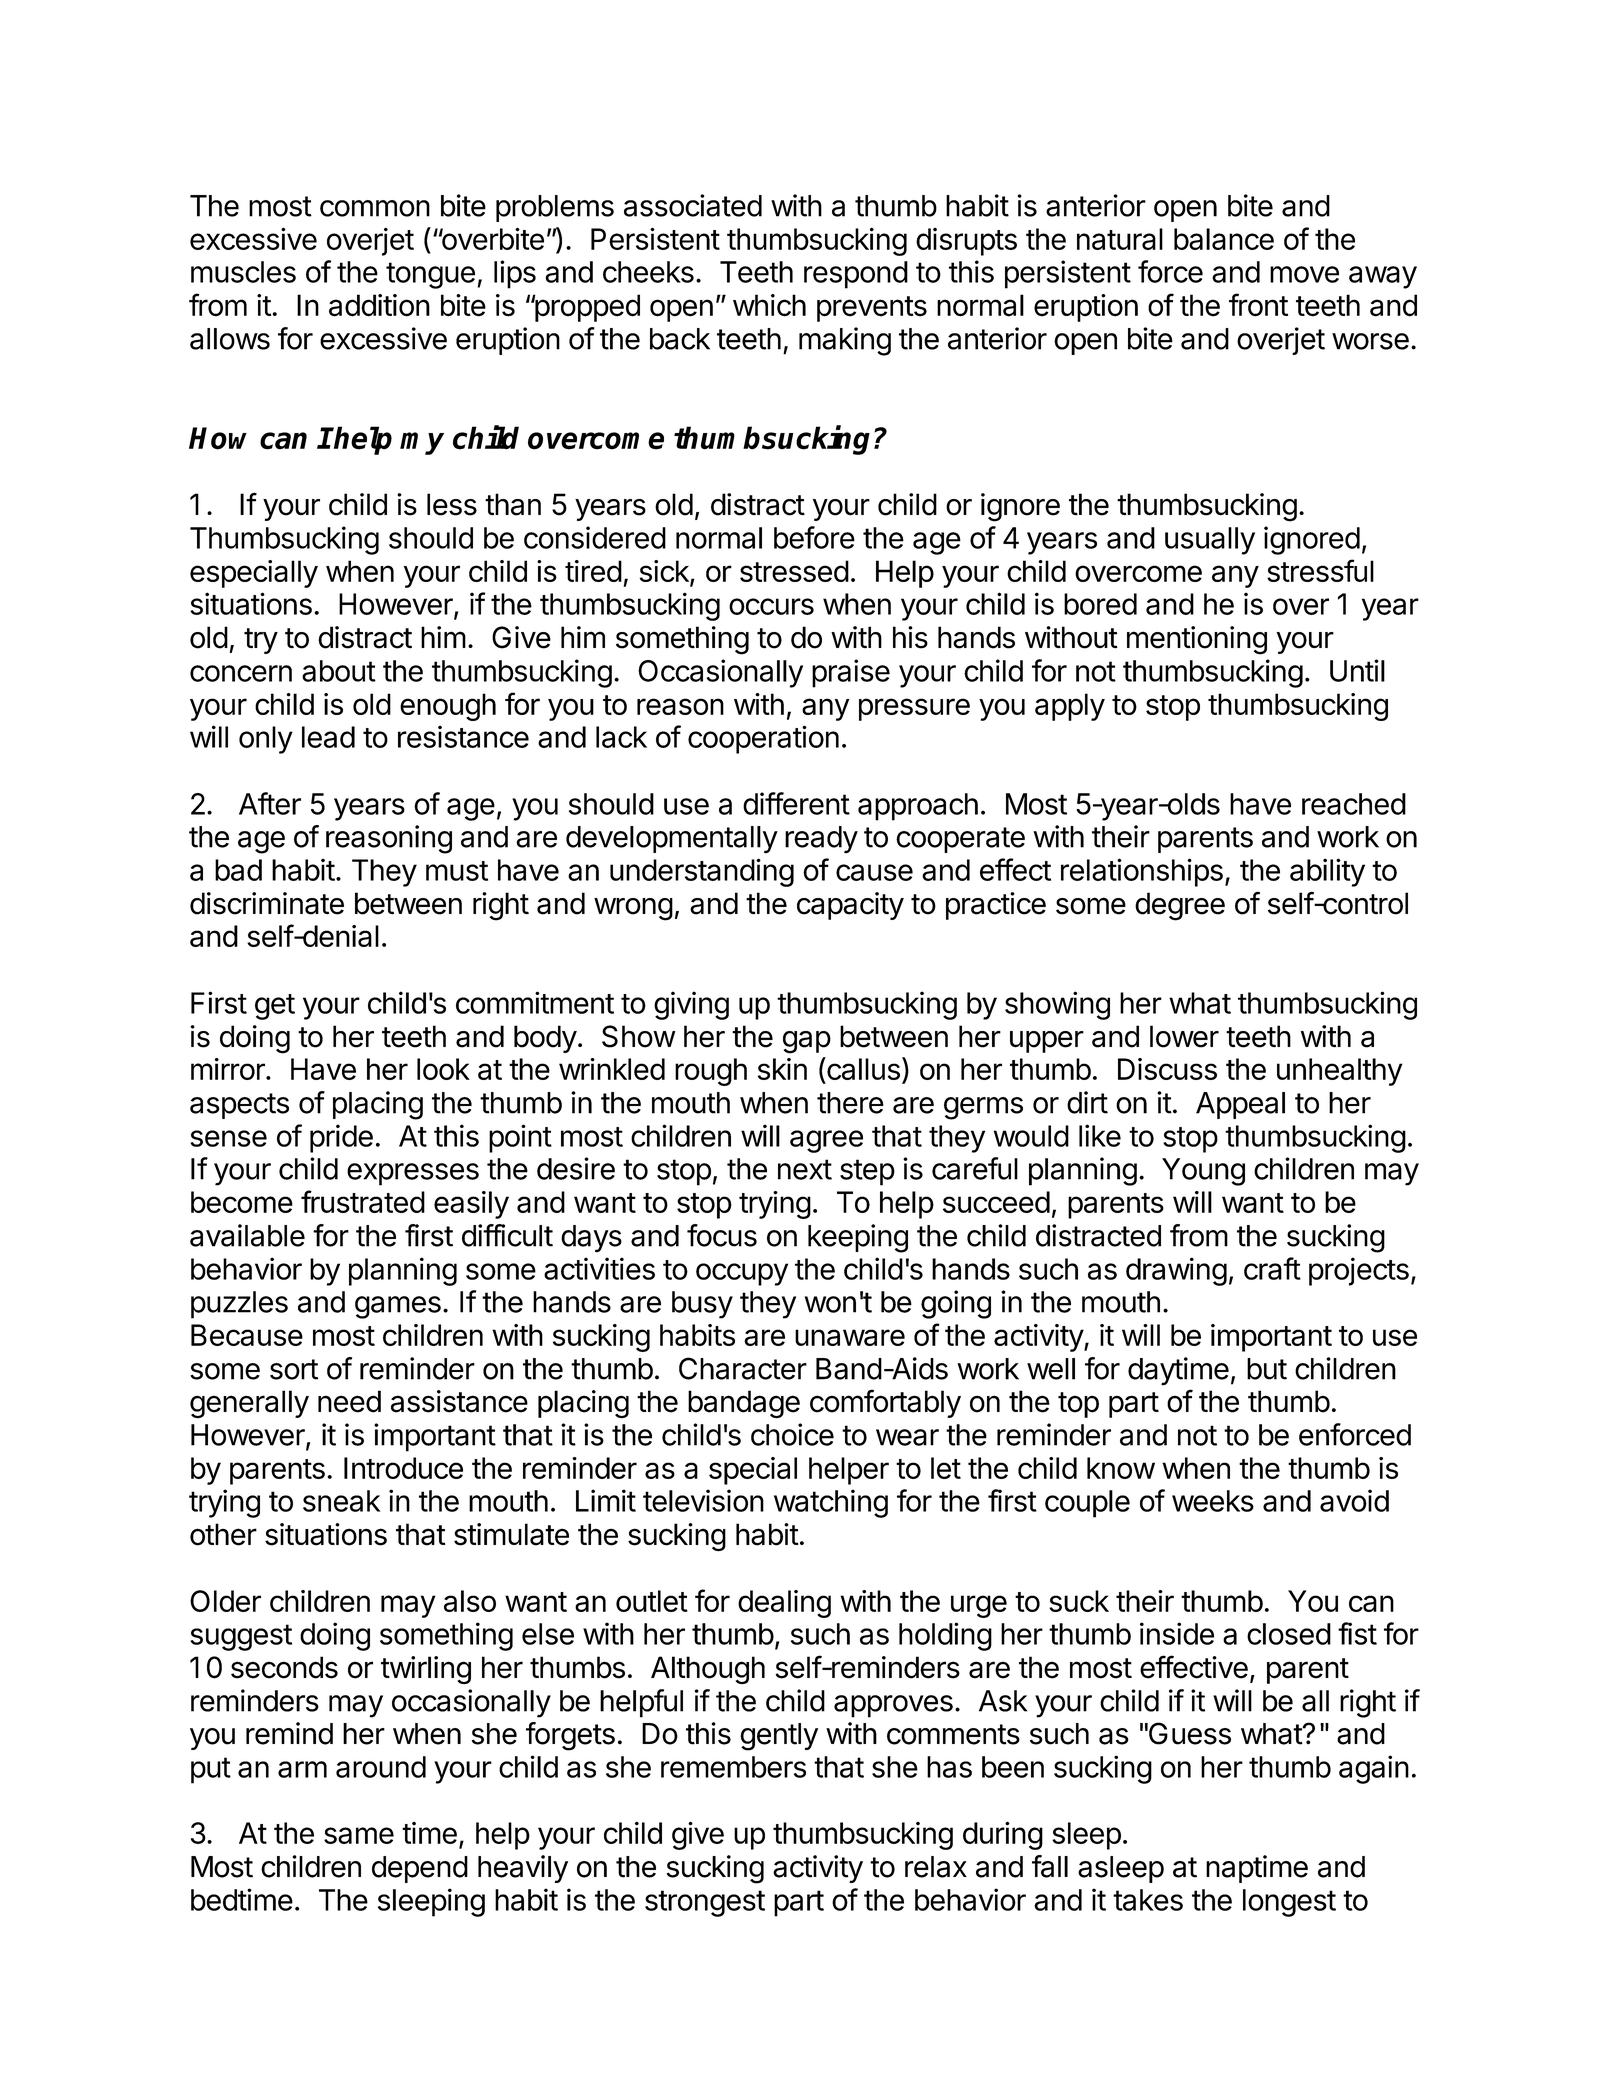  I want to click on sneak, so click(341, 1501).
